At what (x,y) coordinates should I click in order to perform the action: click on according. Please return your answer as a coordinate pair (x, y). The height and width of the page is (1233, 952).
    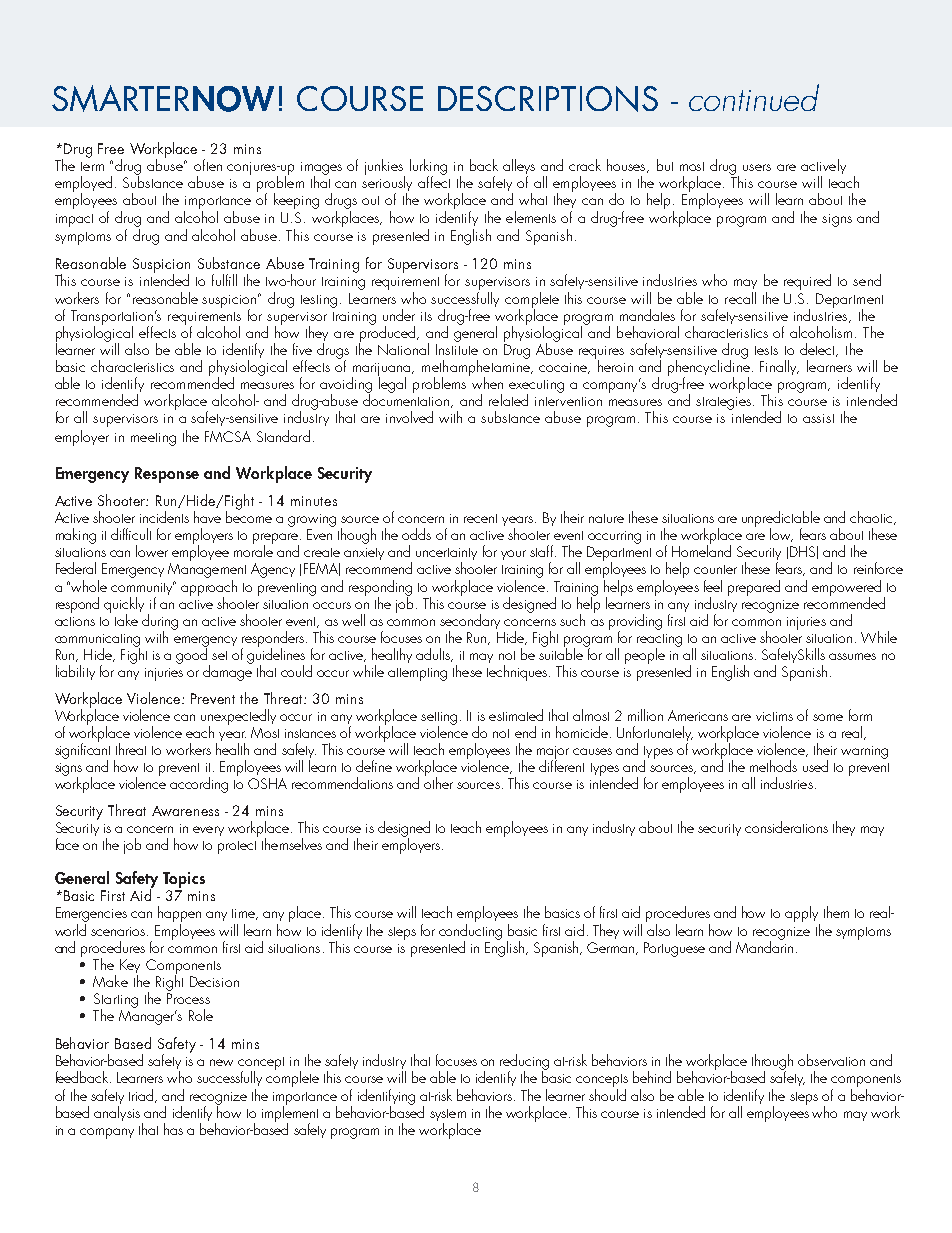
    Looking at the image, I should click on (199, 785).
